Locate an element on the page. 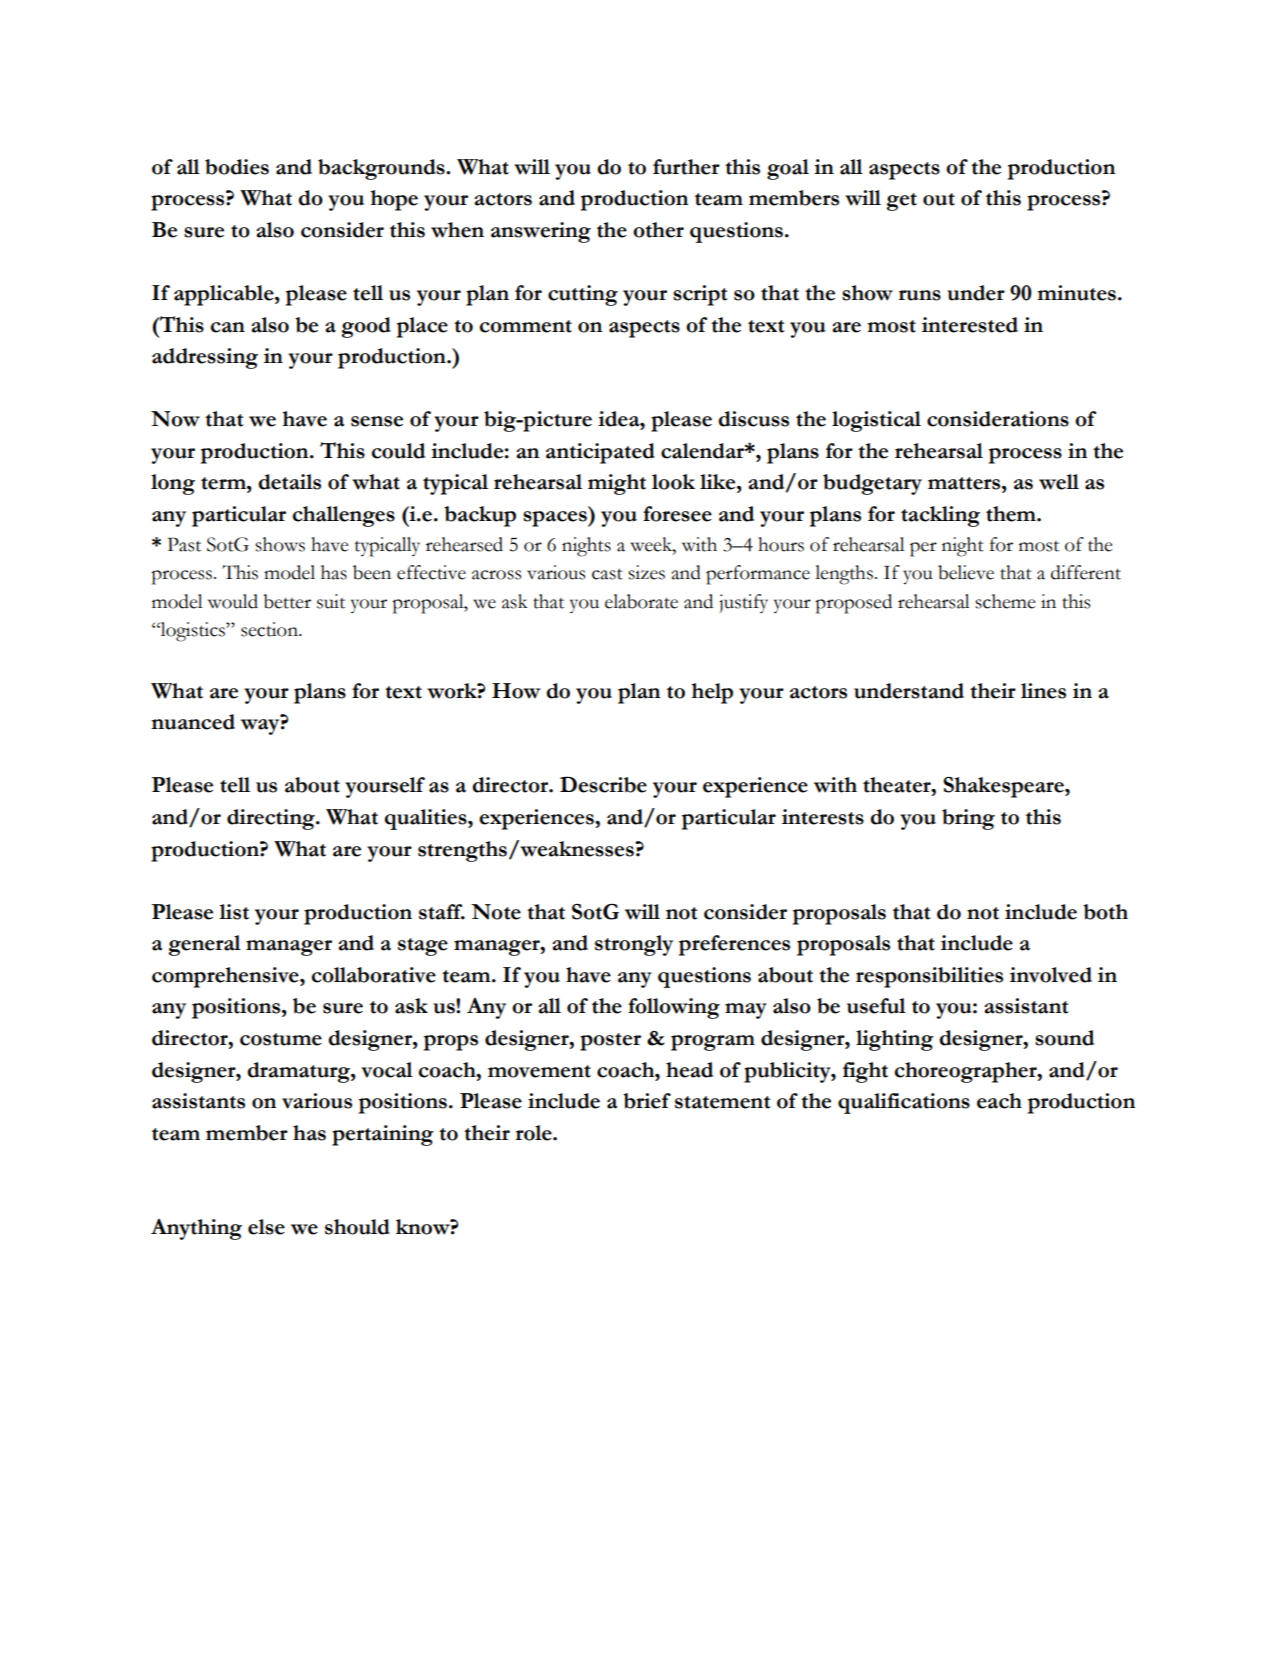  strongly is located at coordinates (634, 945).
